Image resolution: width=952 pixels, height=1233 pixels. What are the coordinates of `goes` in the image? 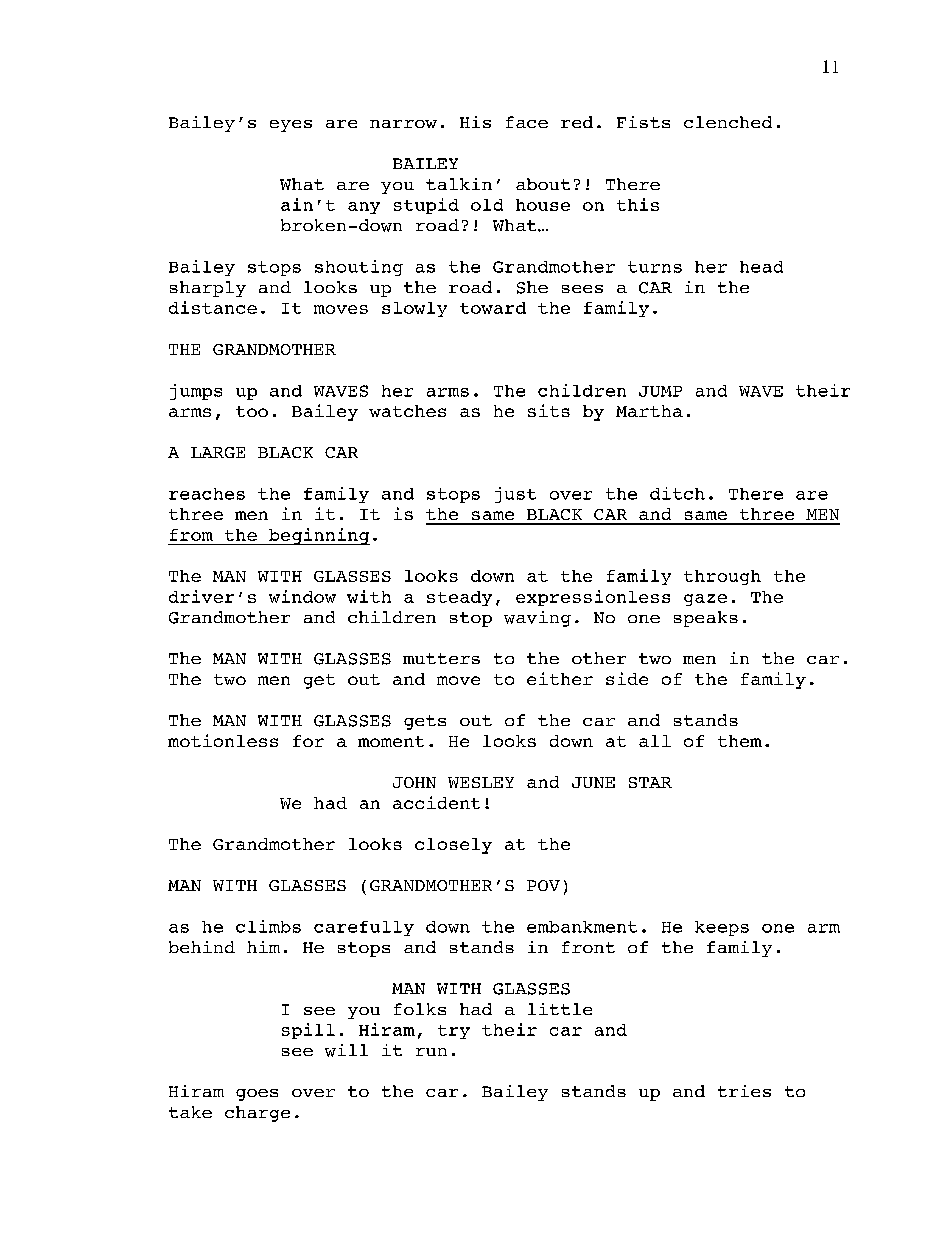 It's located at (257, 1095).
